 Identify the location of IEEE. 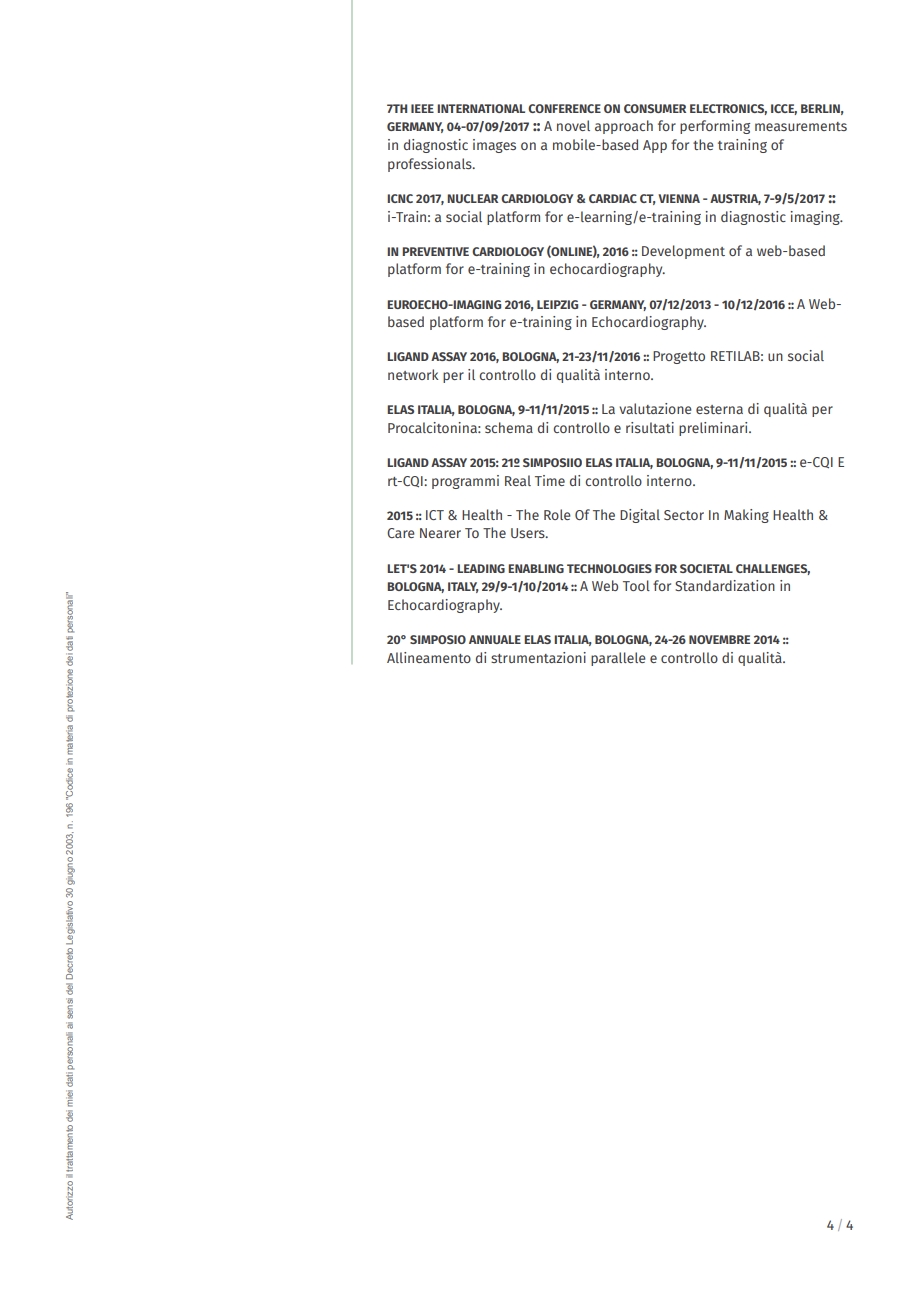
(422, 108).
